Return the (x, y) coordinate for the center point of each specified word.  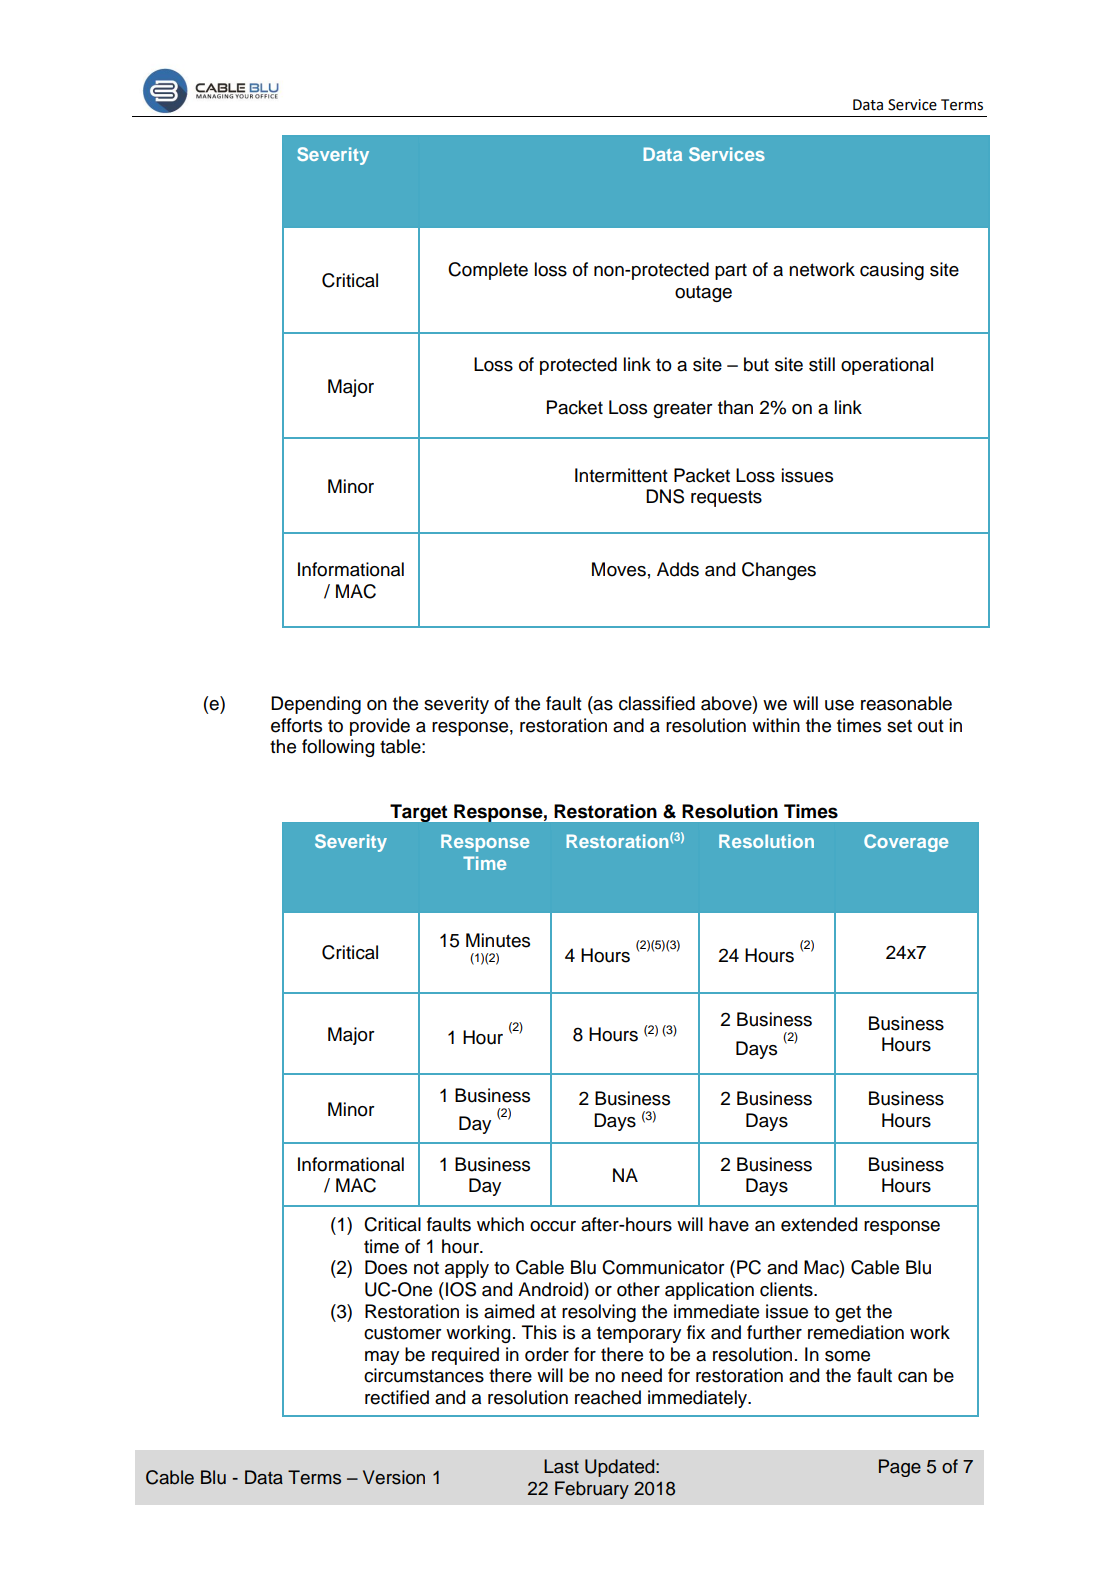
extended (819, 1224)
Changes (779, 571)
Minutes (498, 940)
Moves (619, 569)
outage (703, 293)
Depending (316, 705)
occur (553, 1226)
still (822, 364)
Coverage (906, 843)
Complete (488, 271)
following (338, 748)
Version (394, 1477)
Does (386, 1267)
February (592, 1490)
